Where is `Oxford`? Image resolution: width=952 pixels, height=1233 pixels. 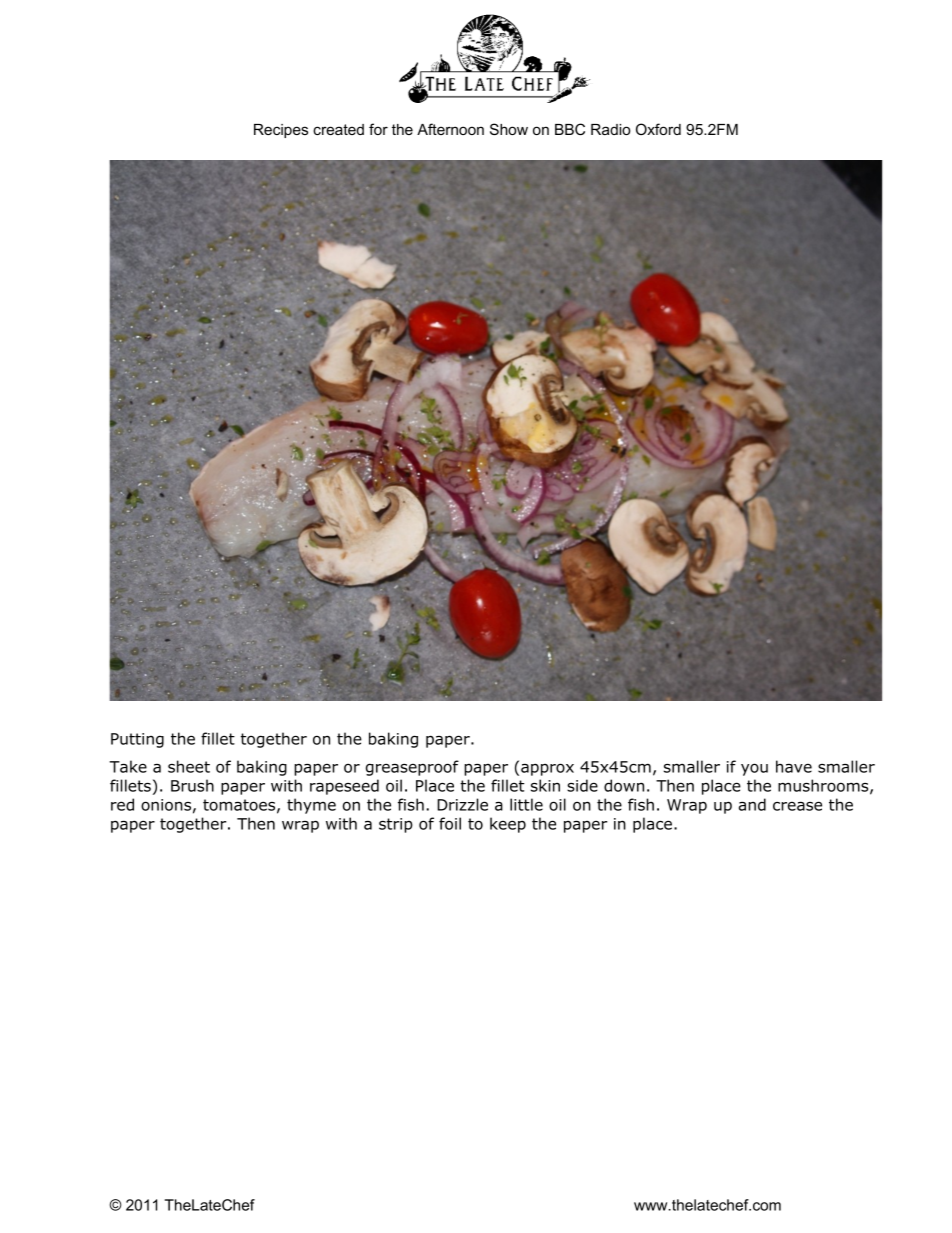
Oxford is located at coordinates (658, 129).
